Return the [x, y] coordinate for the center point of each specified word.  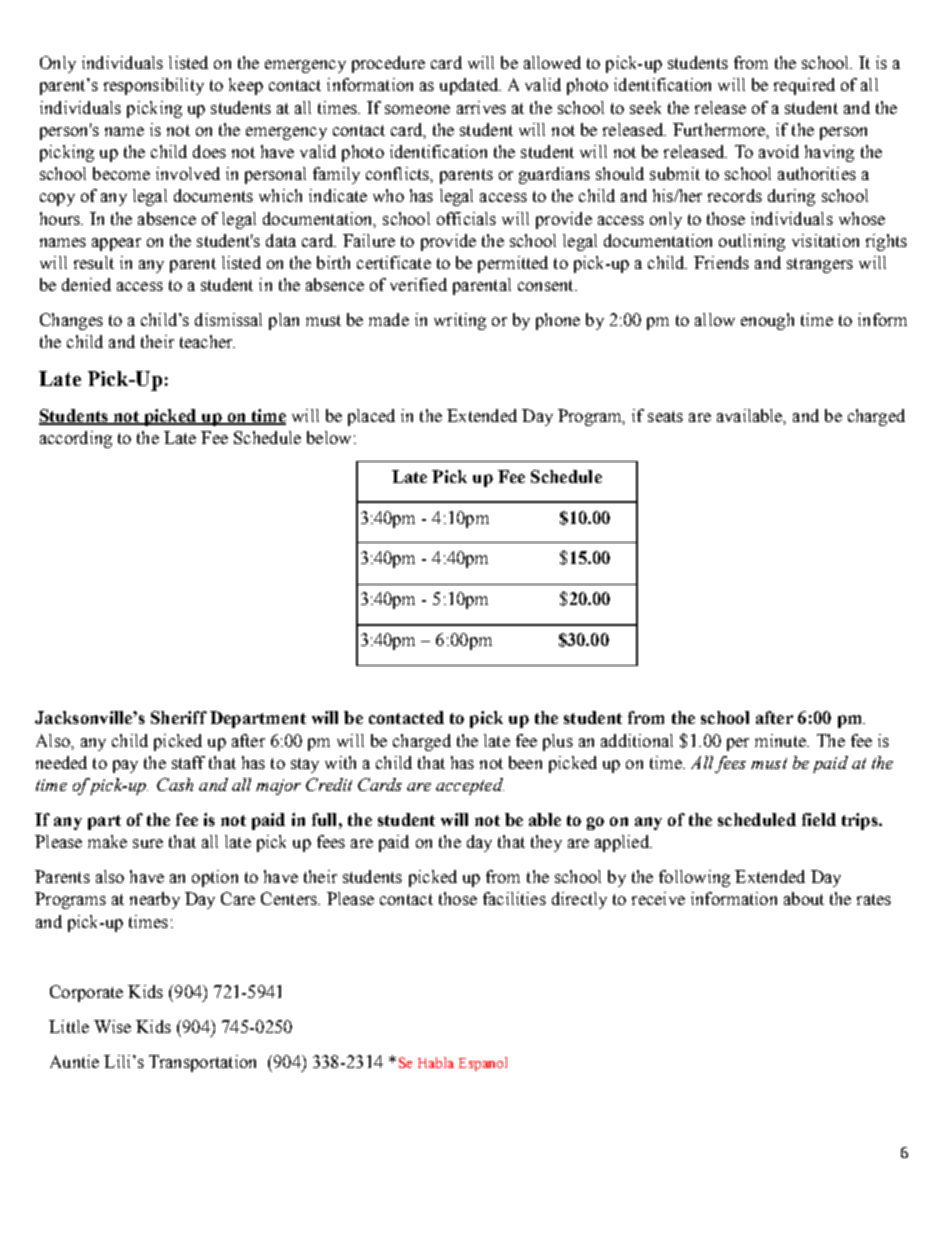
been [525, 762]
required [804, 86]
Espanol [483, 1064]
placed [371, 417]
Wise [112, 1026]
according [76, 439]
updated [470, 86]
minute [781, 740]
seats [665, 416]
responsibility [154, 86]
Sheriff [179, 717]
